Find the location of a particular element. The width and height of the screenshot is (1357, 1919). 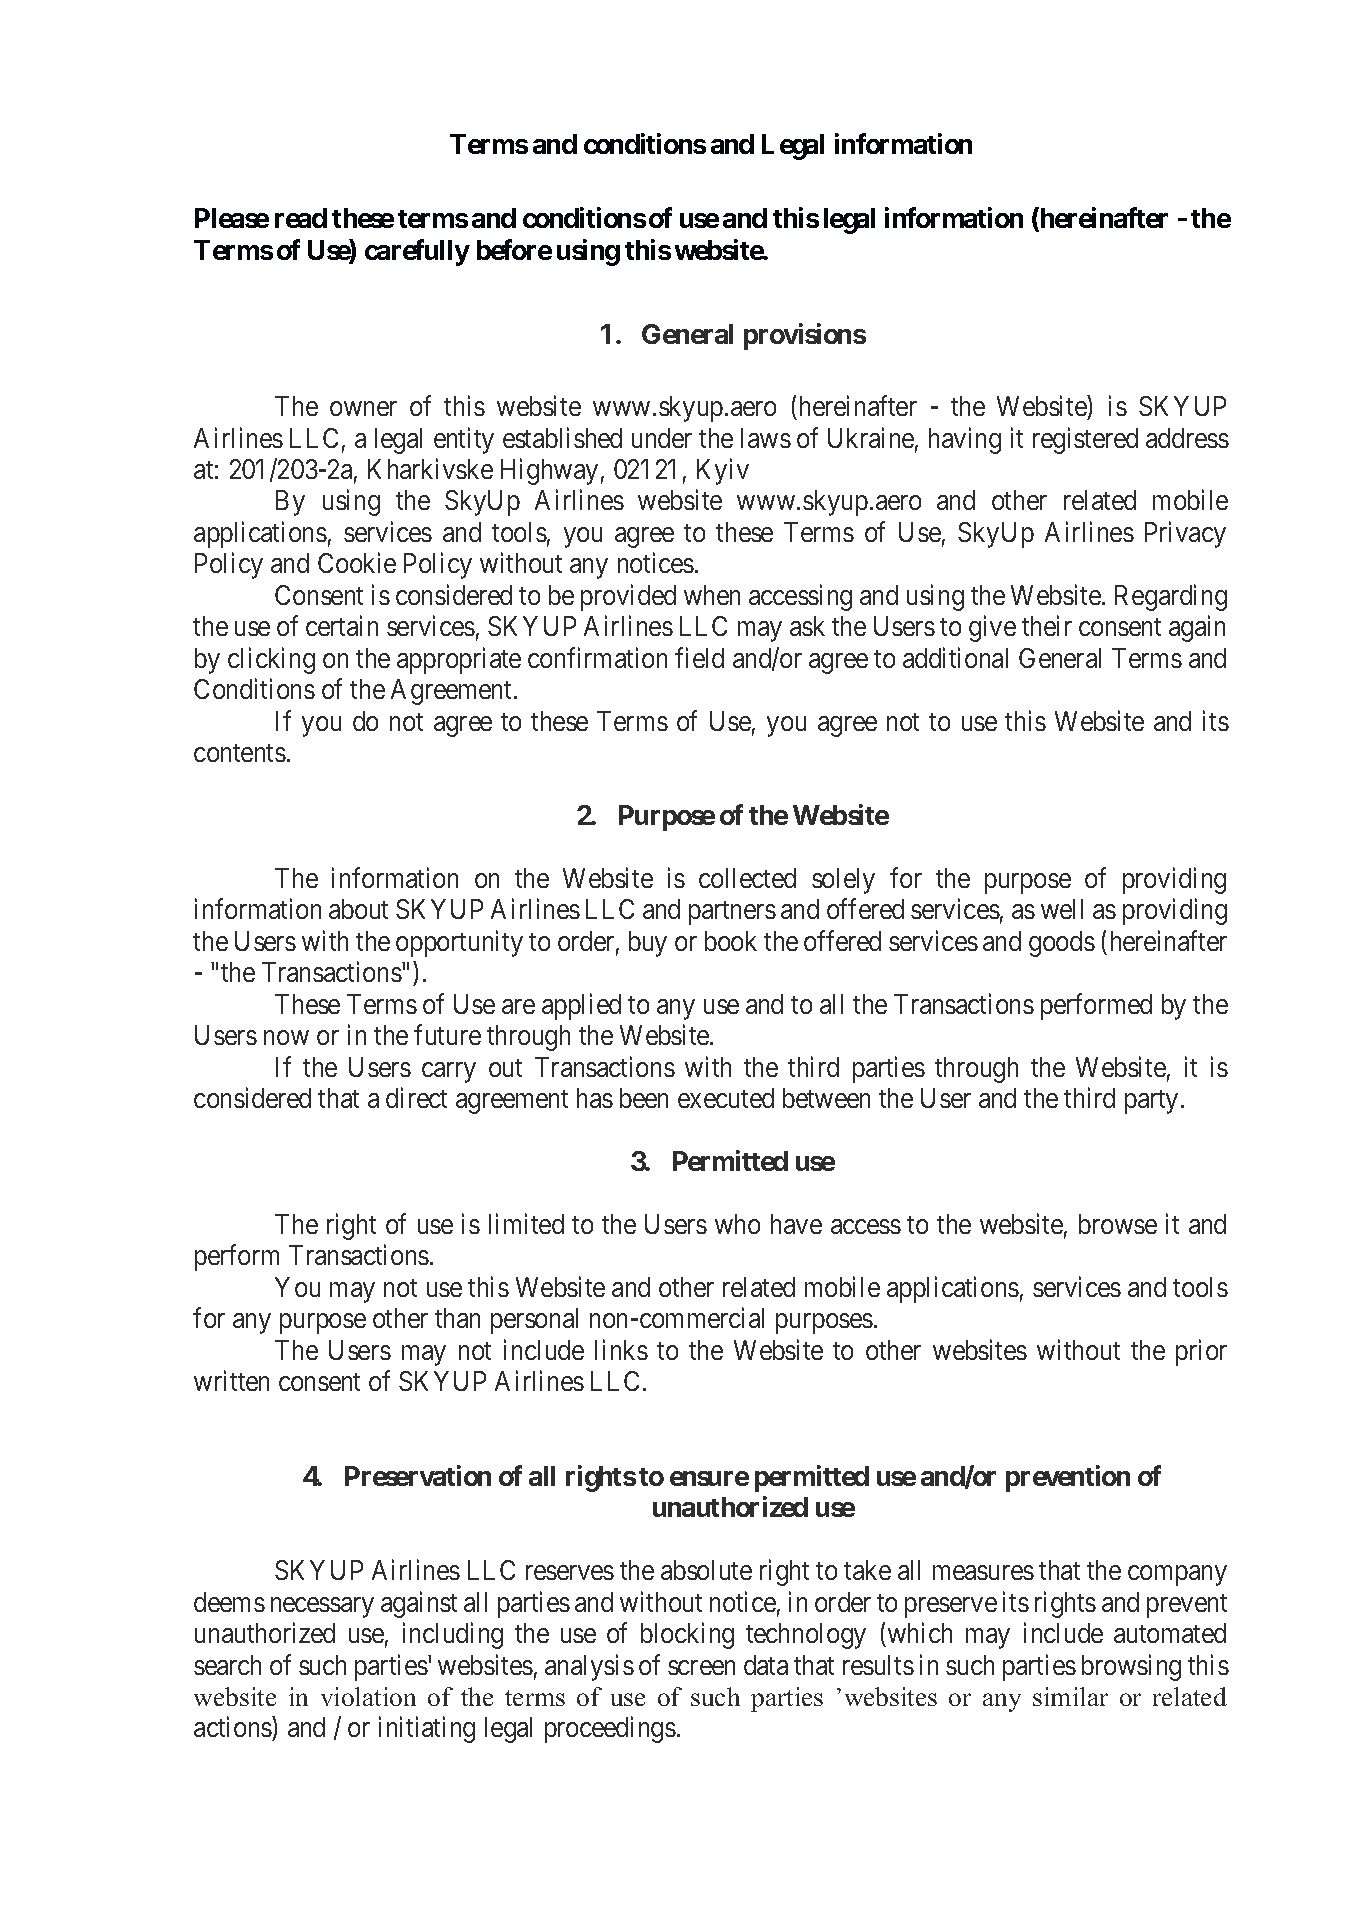

read is located at coordinates (301, 218).
